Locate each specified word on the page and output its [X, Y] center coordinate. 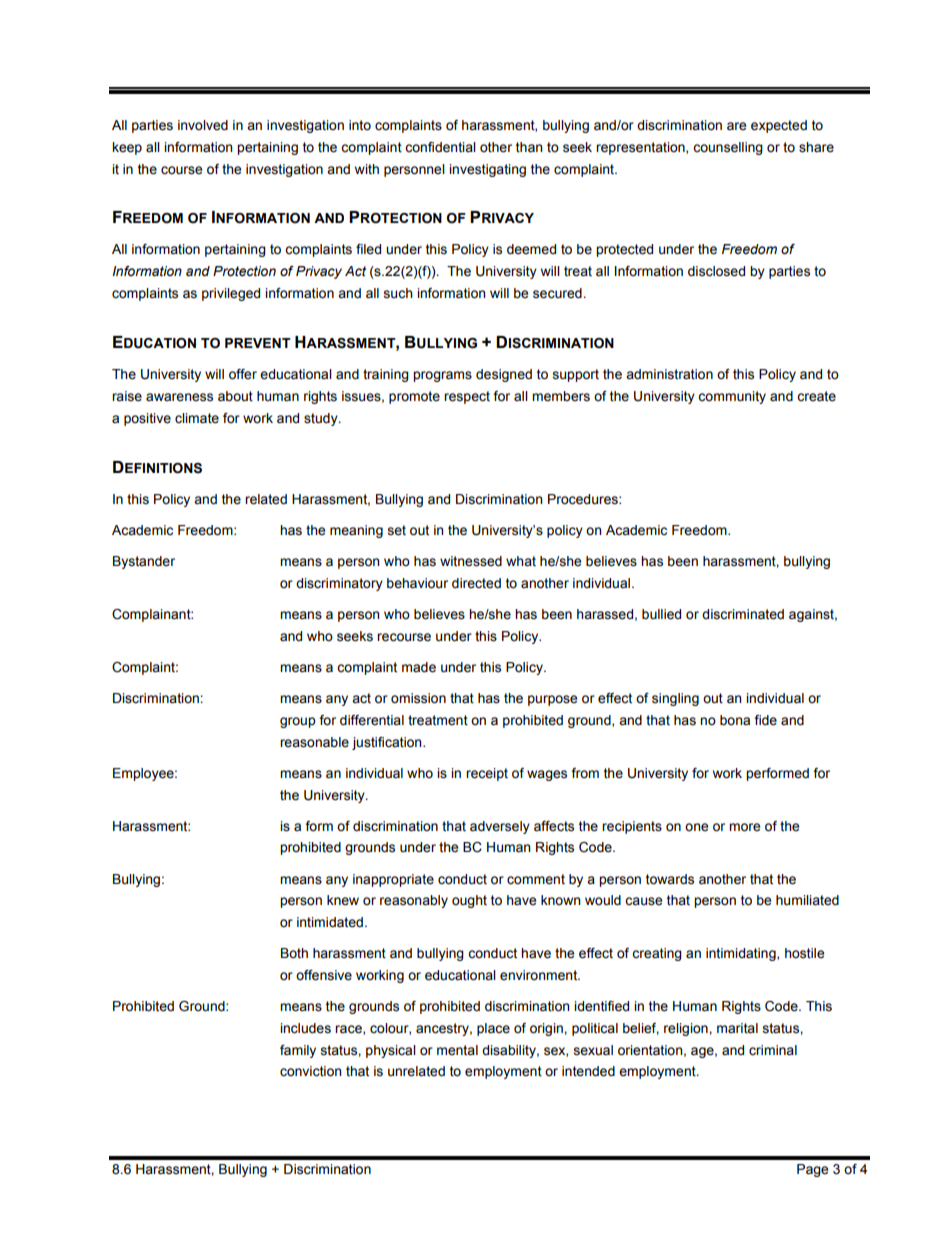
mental [457, 1050]
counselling [728, 148]
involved [203, 125]
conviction [310, 1071]
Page [812, 1170]
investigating [487, 170]
